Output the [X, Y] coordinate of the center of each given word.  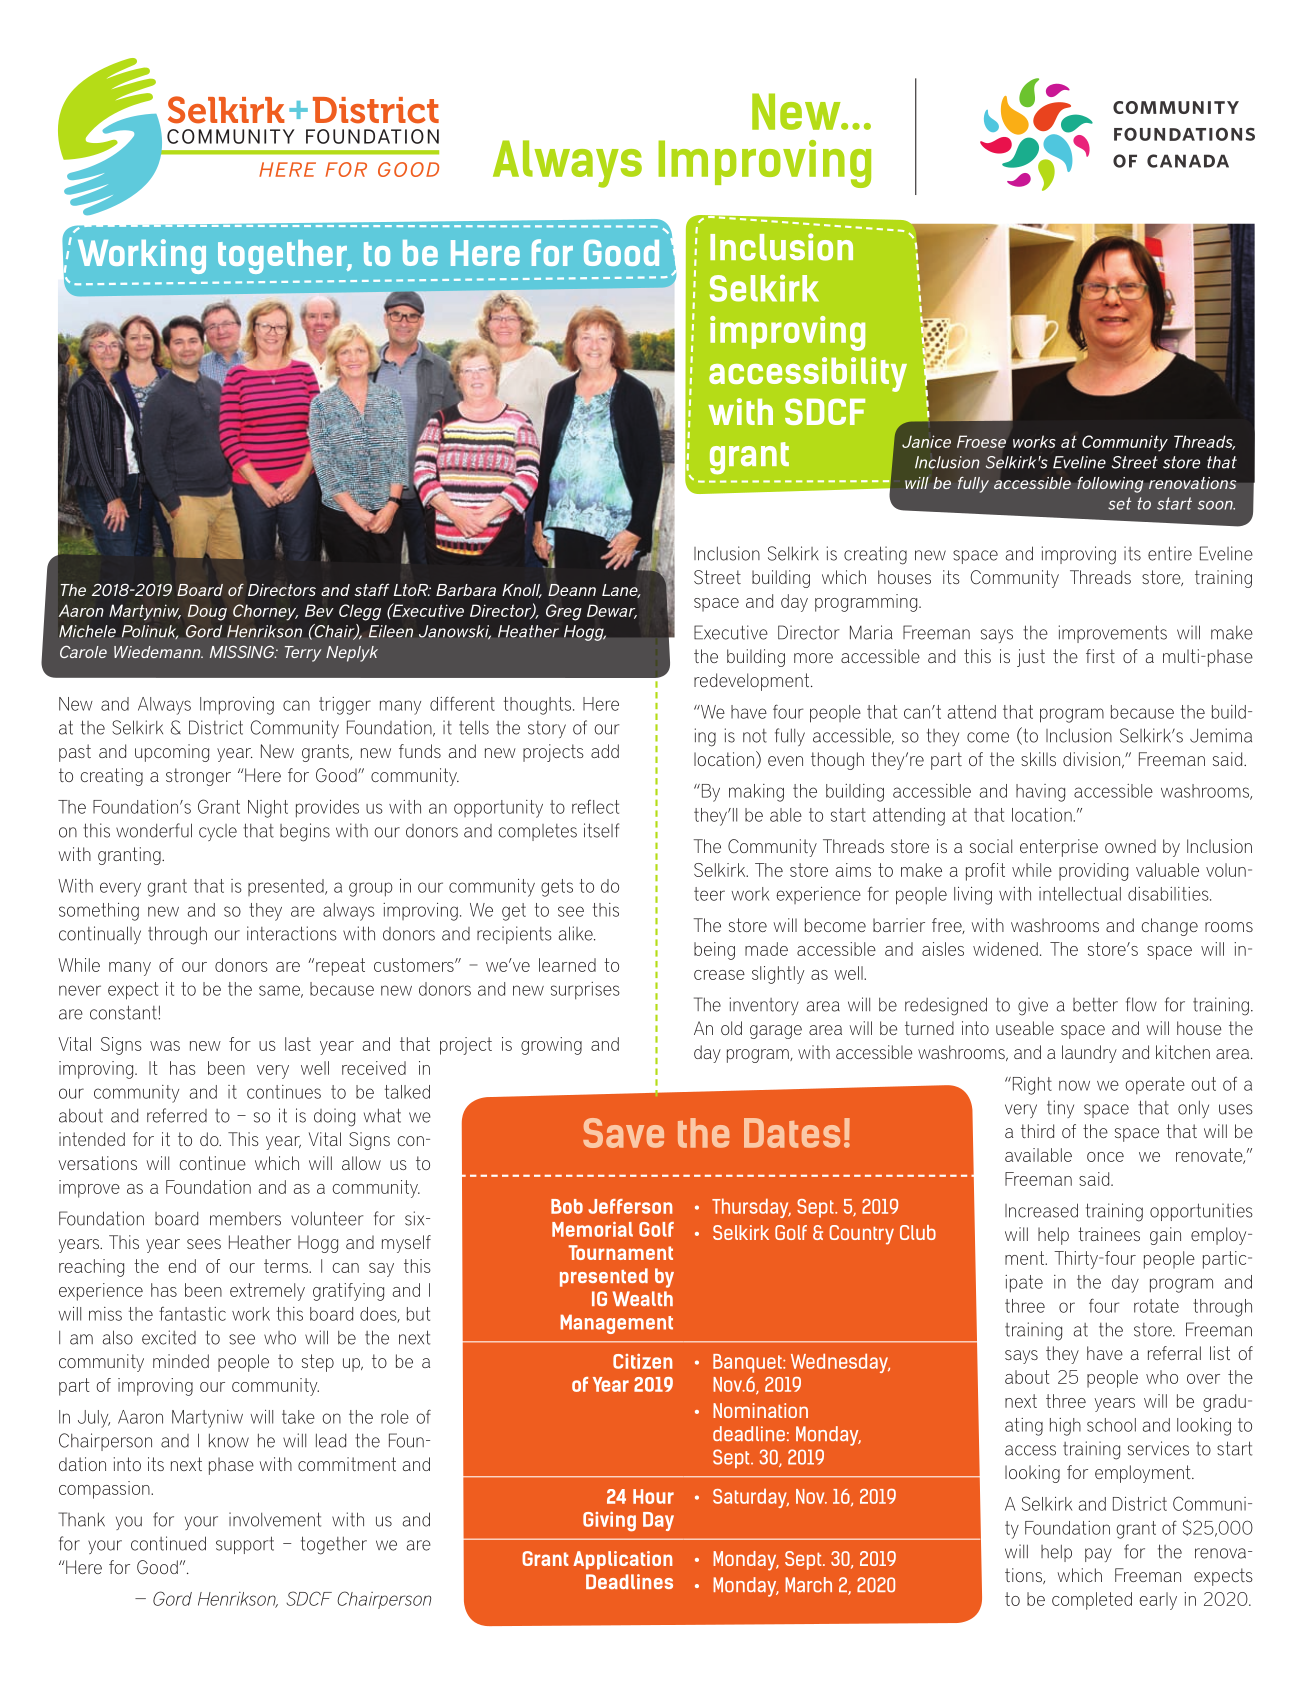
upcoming [172, 753]
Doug [207, 612]
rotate [1156, 1306]
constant [124, 1012]
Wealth [643, 1298]
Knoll [522, 591]
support [245, 1545]
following [1110, 485]
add [605, 751]
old [731, 1028]
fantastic [192, 1314]
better [1095, 1005]
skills [1038, 759]
